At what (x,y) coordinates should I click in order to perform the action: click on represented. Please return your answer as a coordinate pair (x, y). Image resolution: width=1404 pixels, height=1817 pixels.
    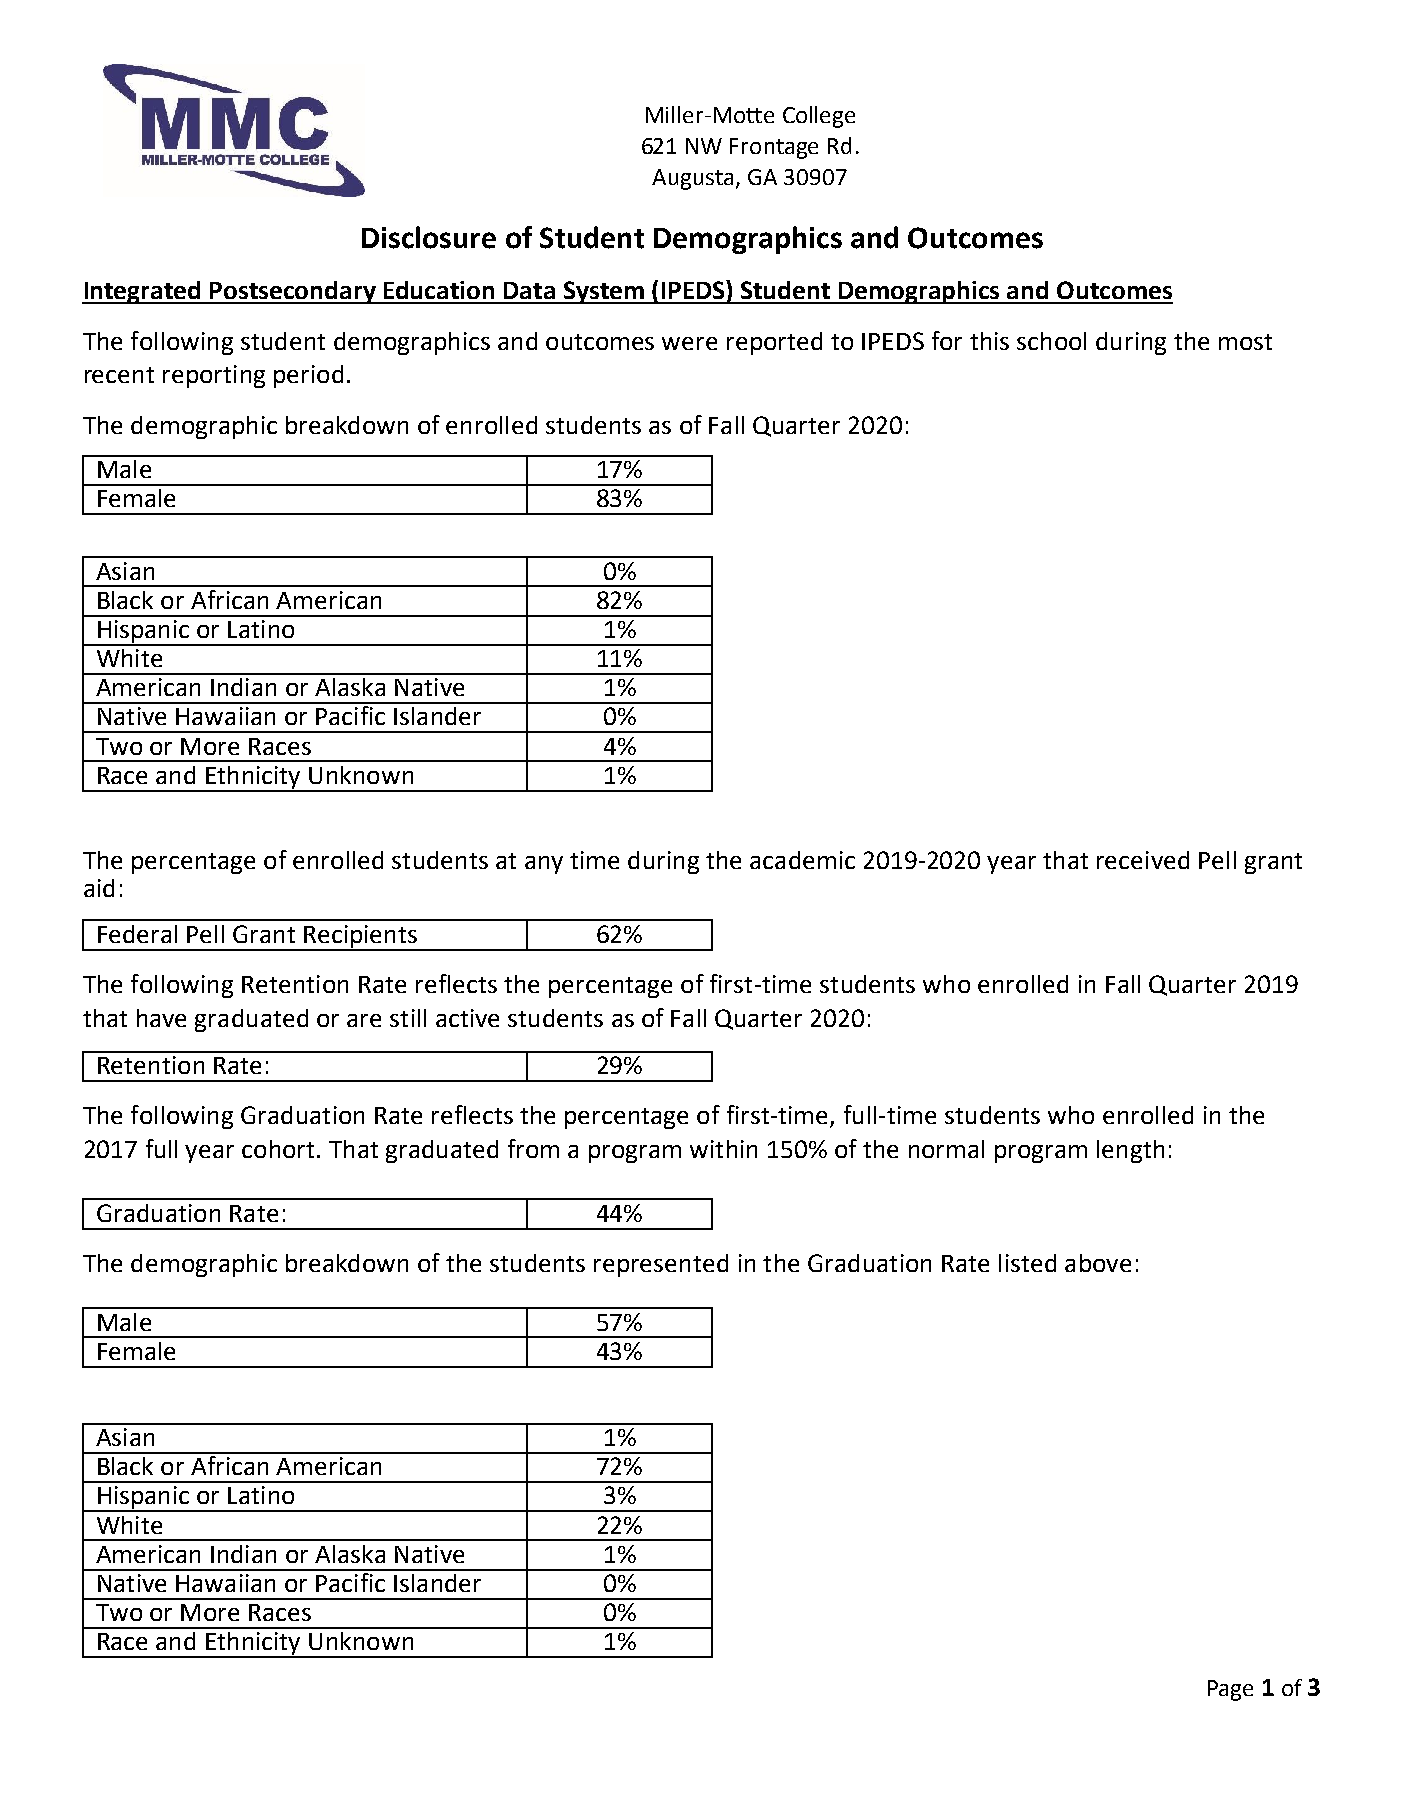
    Looking at the image, I should click on (661, 1265).
